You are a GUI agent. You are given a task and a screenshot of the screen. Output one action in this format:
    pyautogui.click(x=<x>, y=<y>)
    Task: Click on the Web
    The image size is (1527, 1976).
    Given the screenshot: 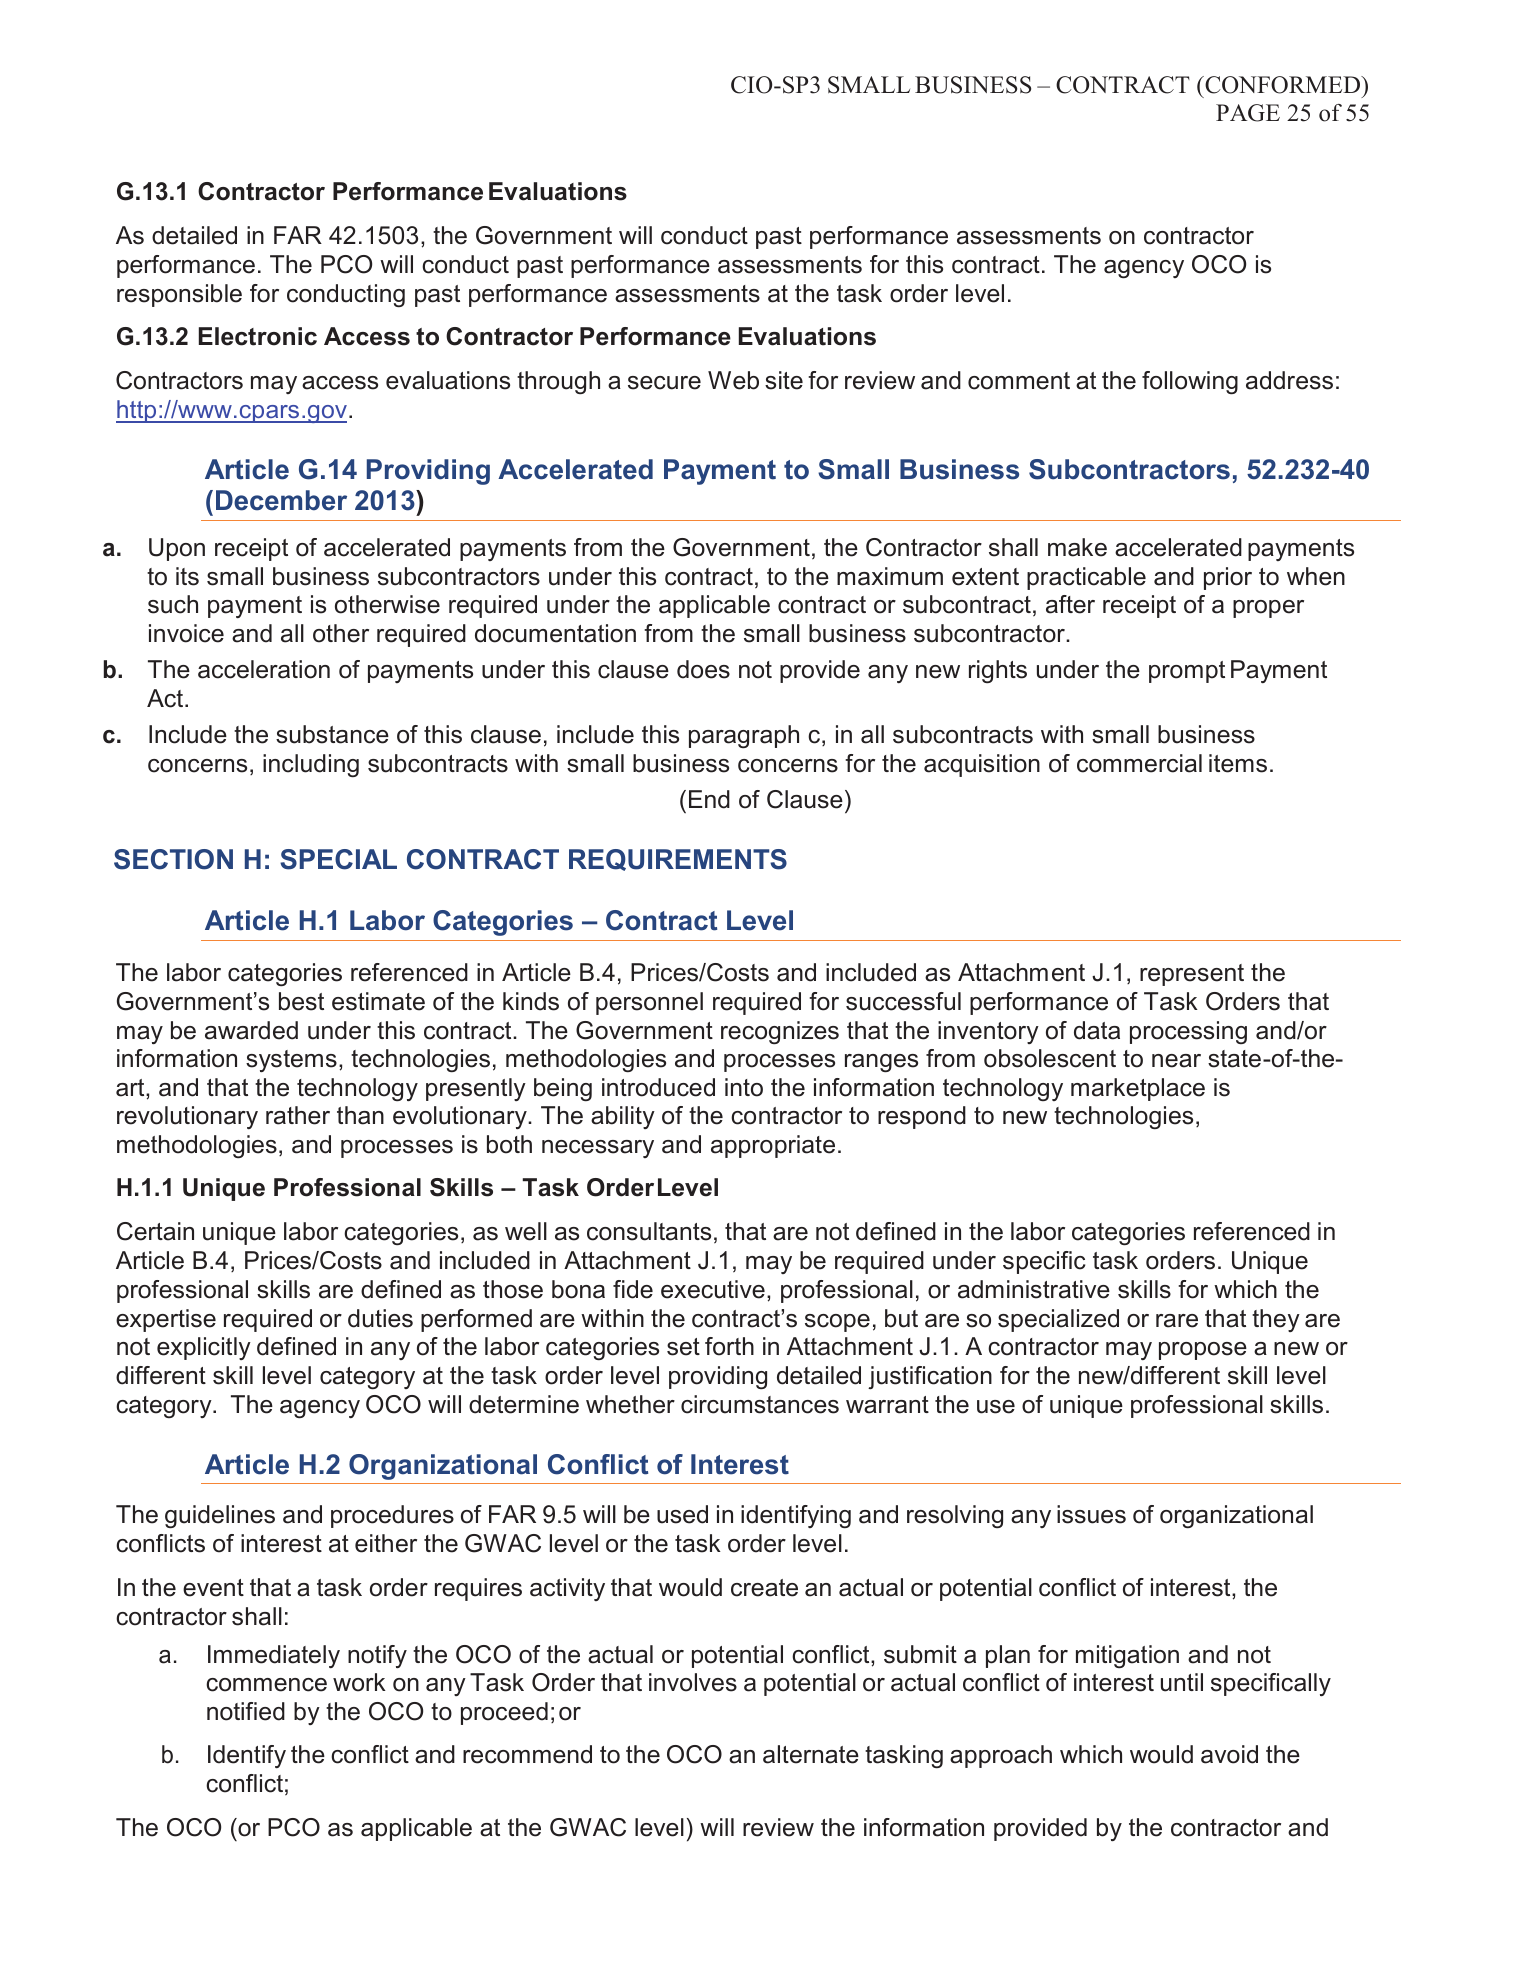 What is the action you would take?
    pyautogui.click(x=733, y=380)
